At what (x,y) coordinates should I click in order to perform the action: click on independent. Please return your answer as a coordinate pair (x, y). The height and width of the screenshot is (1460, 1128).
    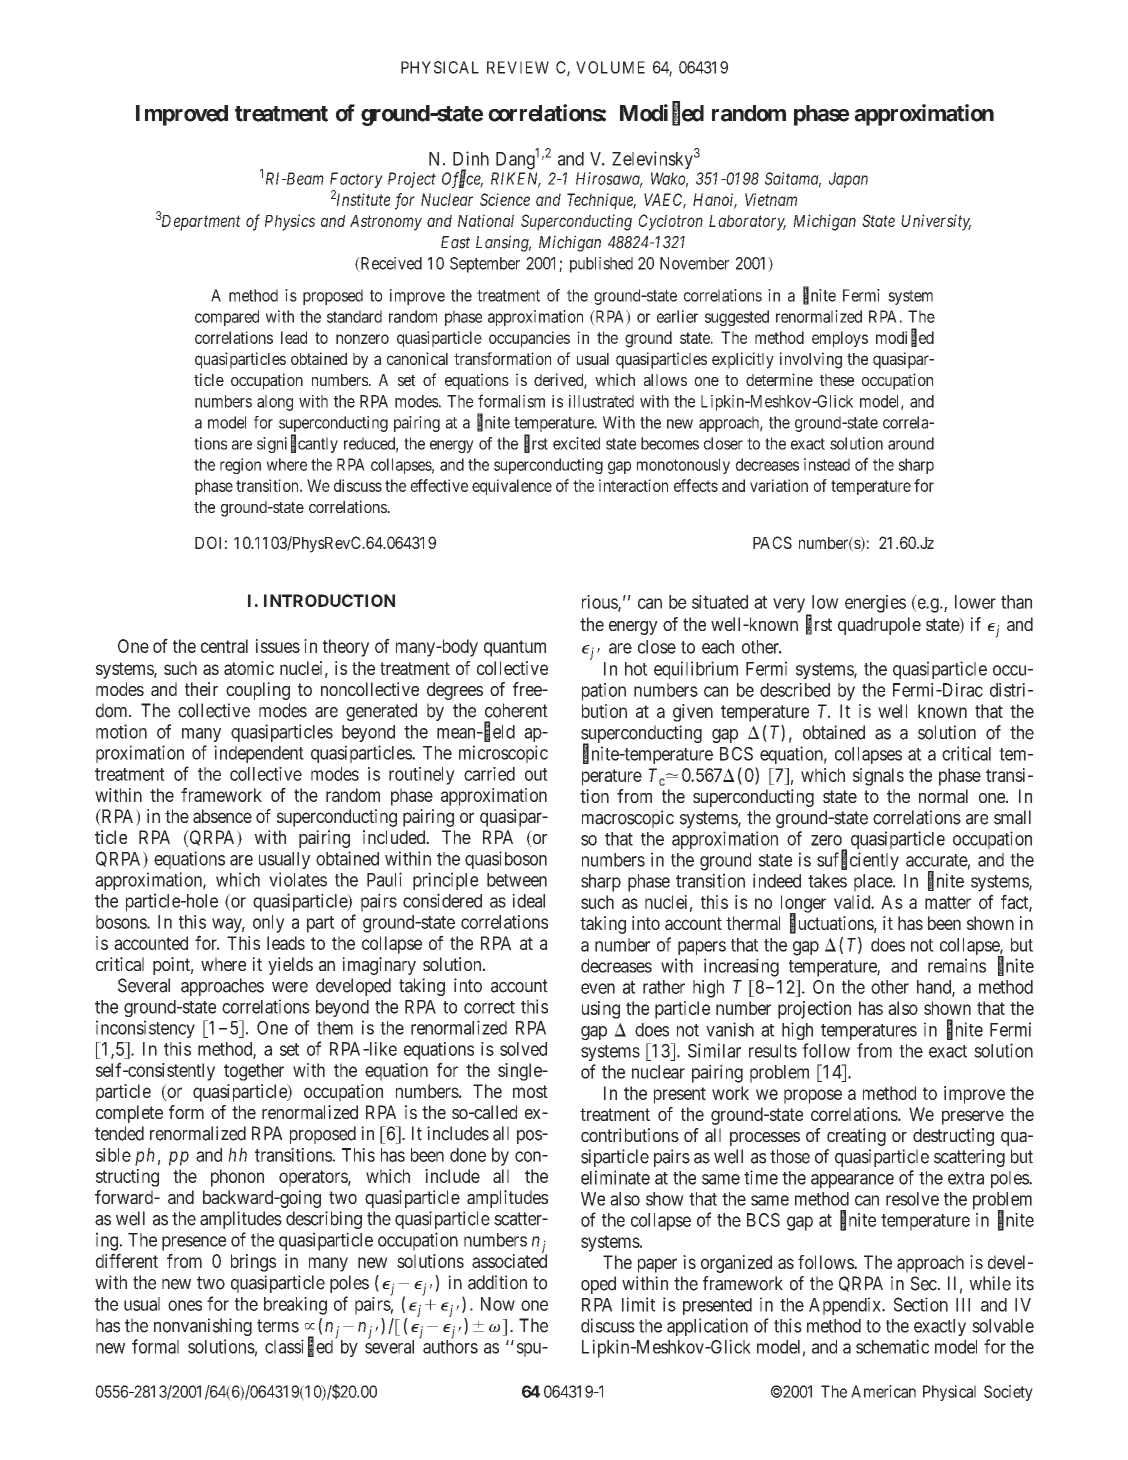
    Looking at the image, I should click on (259, 754).
